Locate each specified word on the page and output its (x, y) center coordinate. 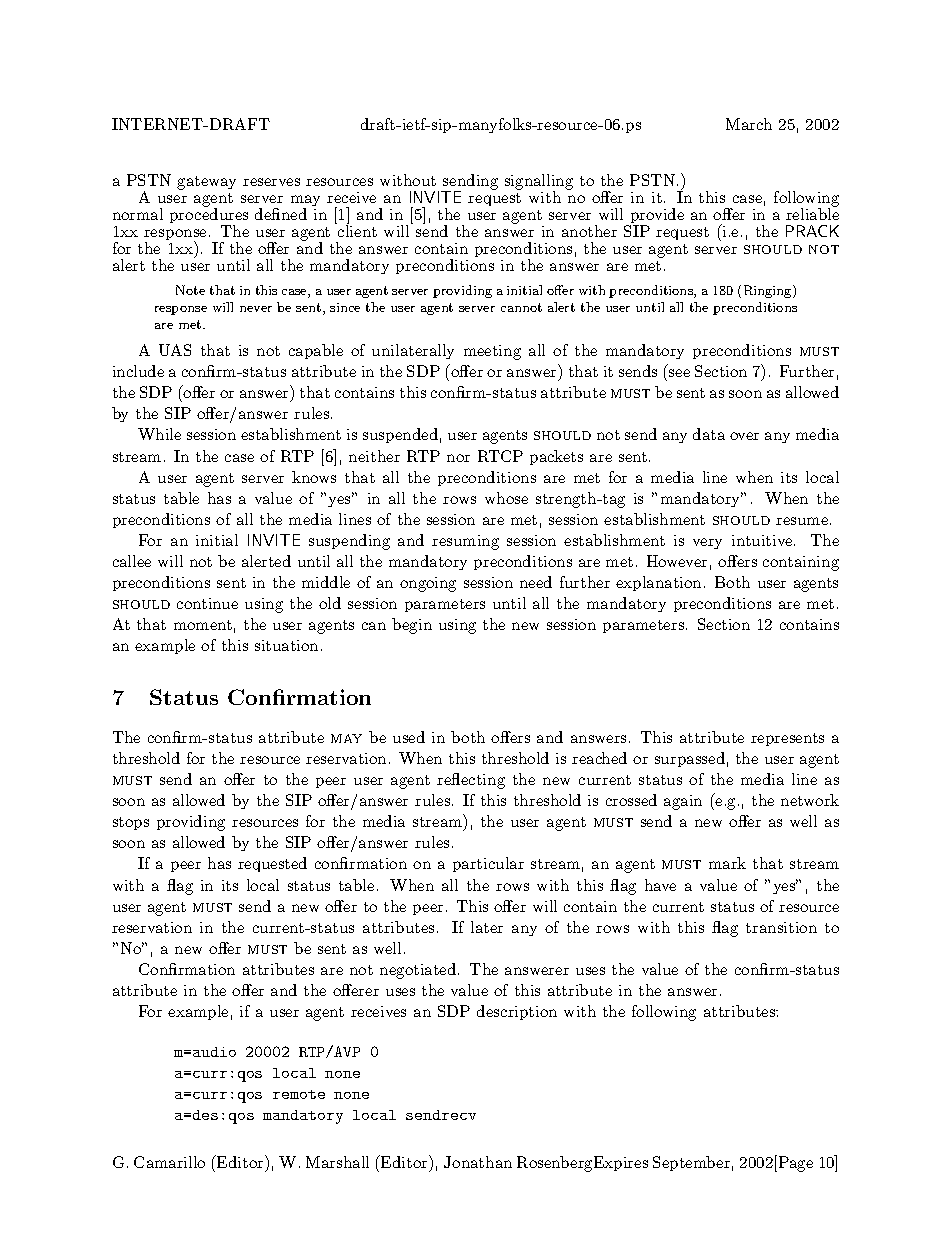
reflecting (471, 781)
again (683, 802)
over (744, 436)
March (749, 124)
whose (506, 498)
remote (299, 1094)
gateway (206, 183)
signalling (539, 183)
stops (131, 823)
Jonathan (478, 1162)
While (159, 434)
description (517, 1012)
